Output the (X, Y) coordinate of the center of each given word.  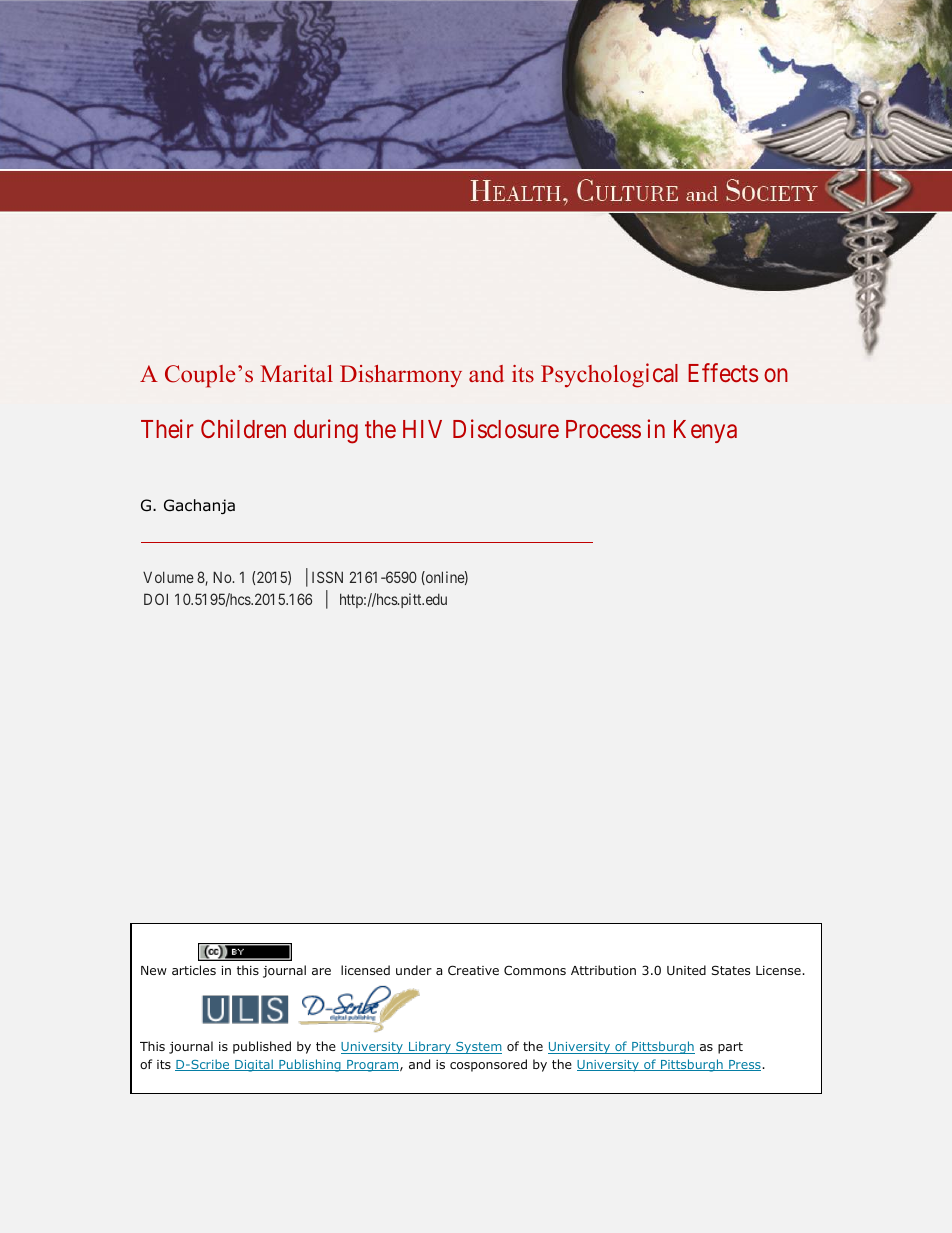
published (262, 1047)
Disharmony (401, 376)
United (686, 970)
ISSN (327, 577)
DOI (156, 599)
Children (243, 428)
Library (430, 1047)
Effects (723, 372)
